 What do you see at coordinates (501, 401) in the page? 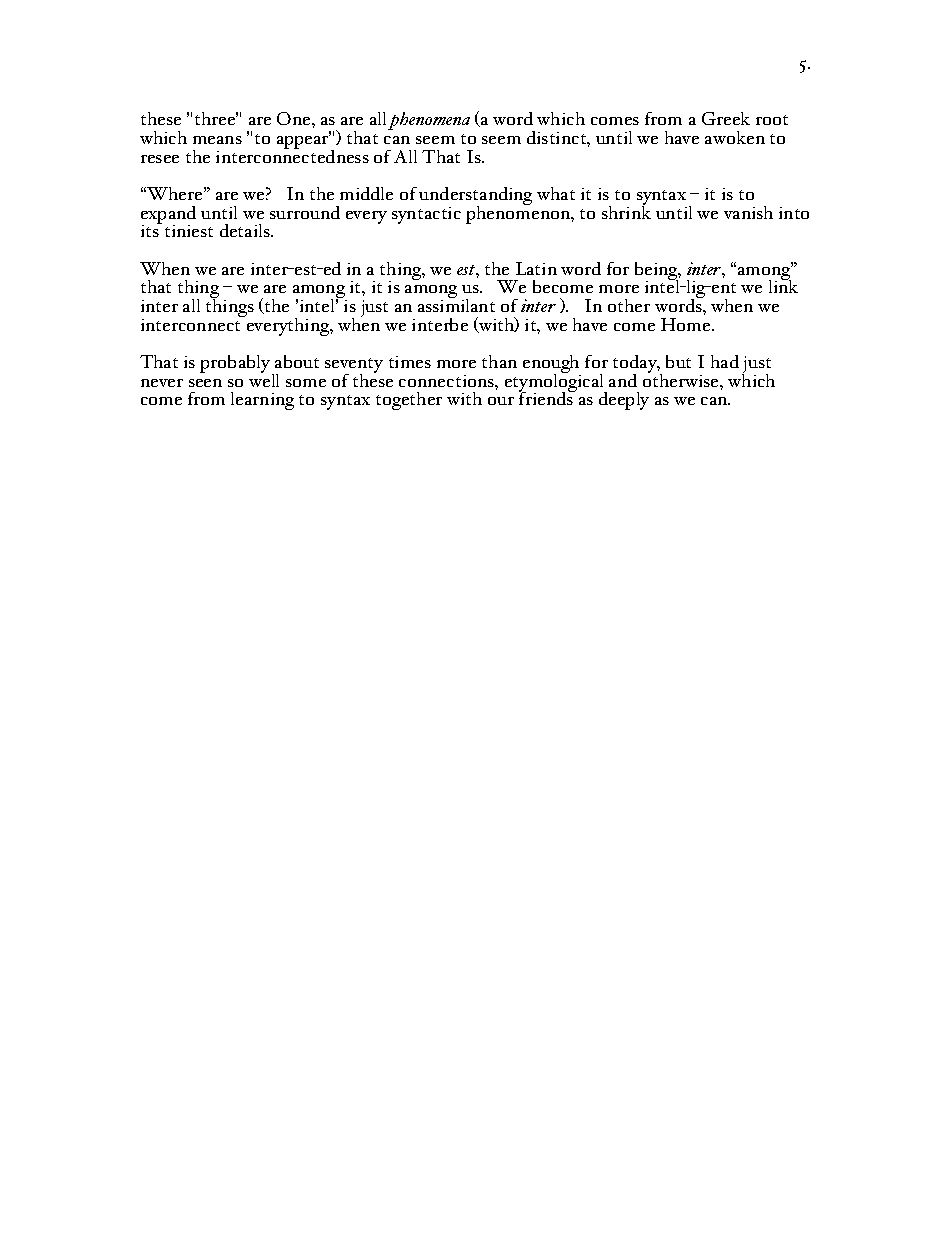
I see `our` at bounding box center [501, 401].
